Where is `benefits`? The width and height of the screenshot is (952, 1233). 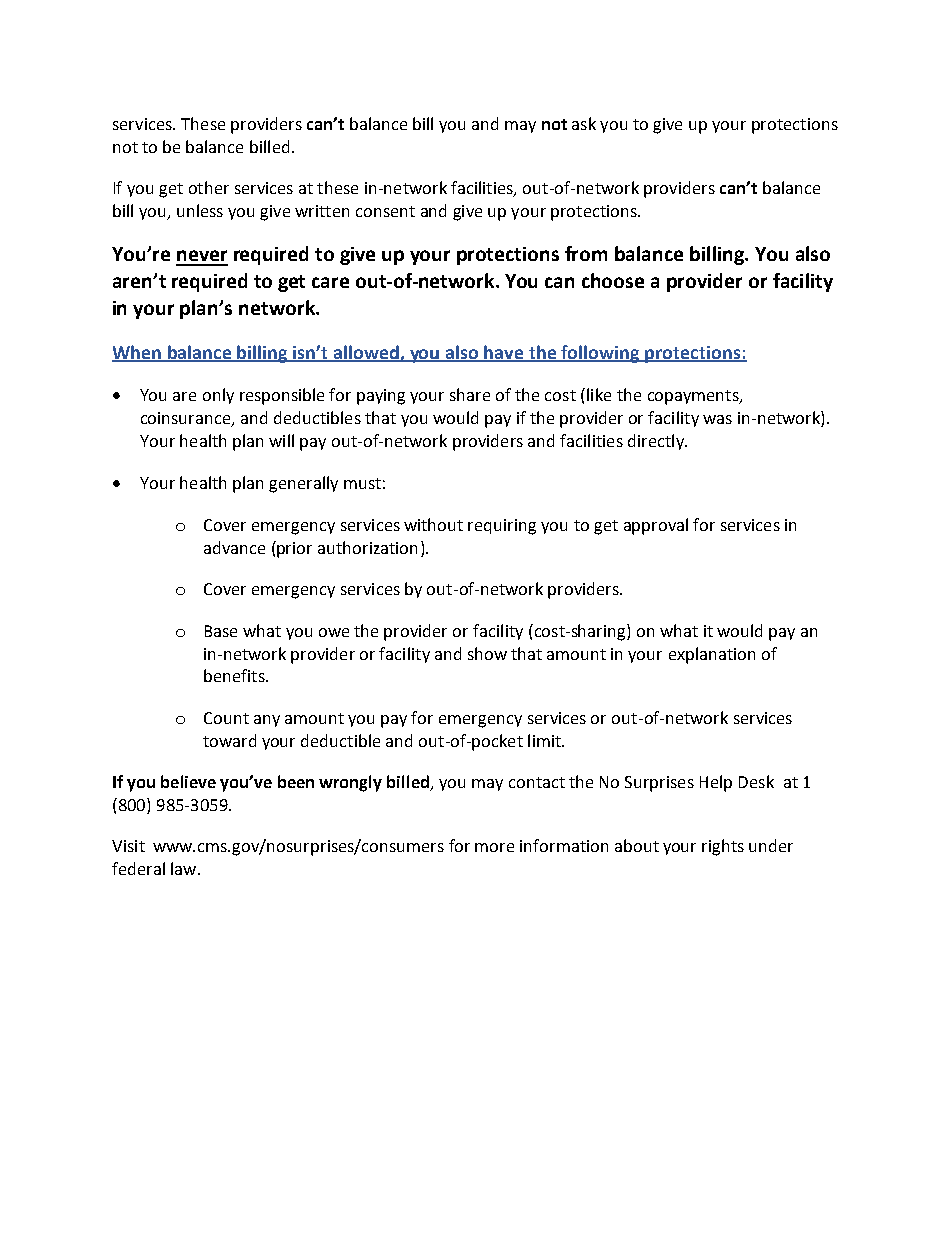 benefits is located at coordinates (235, 675).
